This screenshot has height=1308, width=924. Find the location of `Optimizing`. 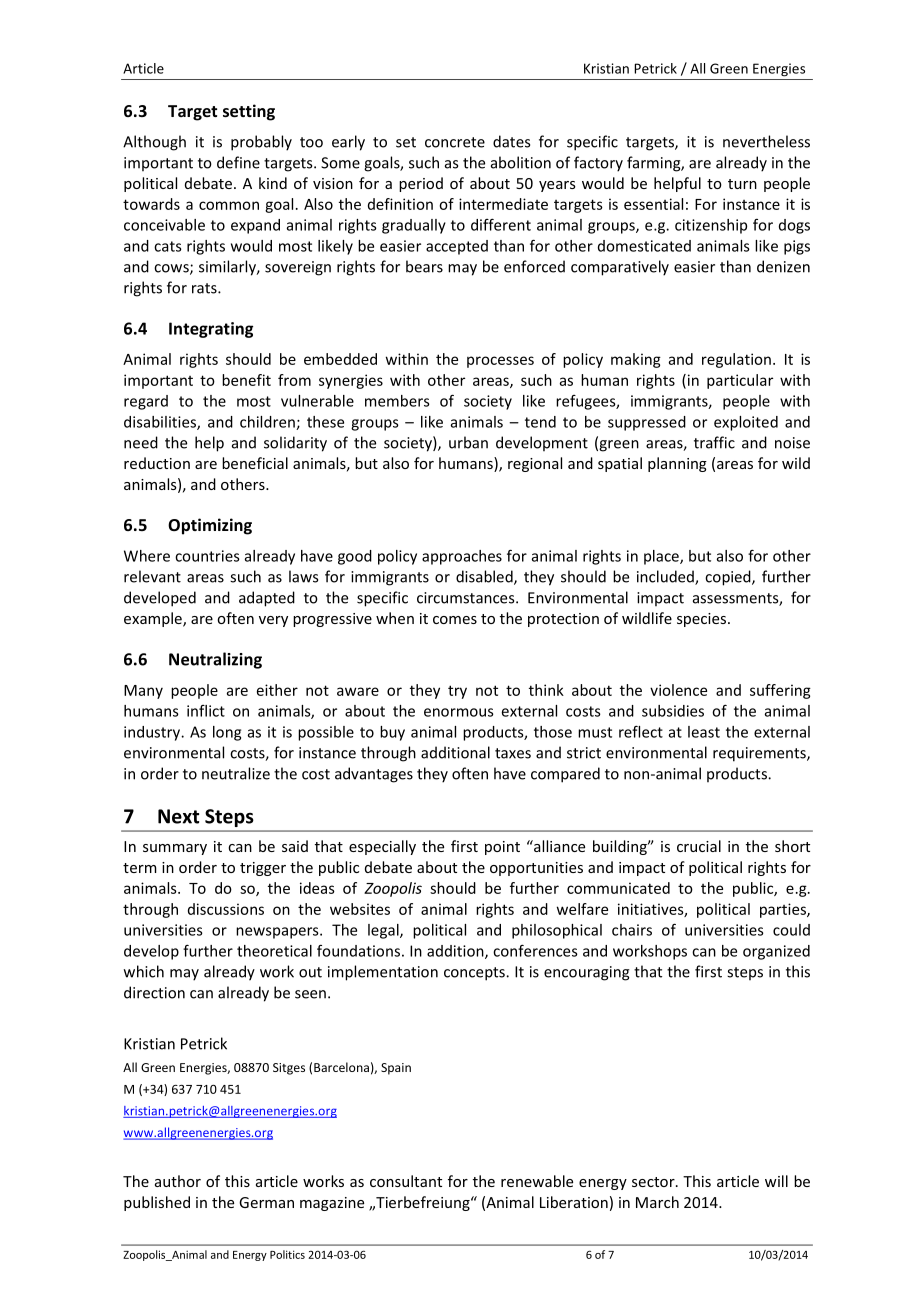

Optimizing is located at coordinates (210, 526).
